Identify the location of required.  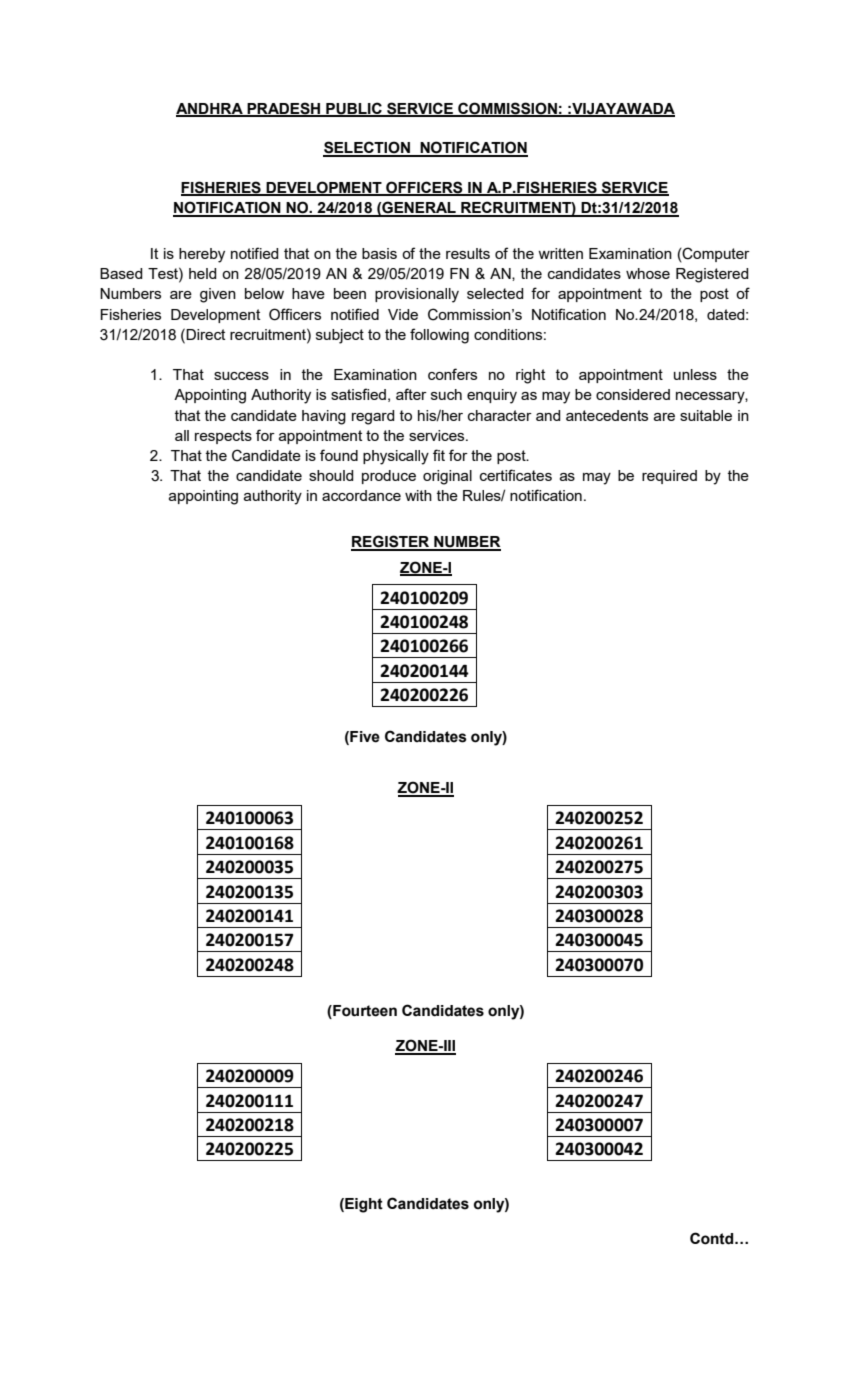
(669, 477).
